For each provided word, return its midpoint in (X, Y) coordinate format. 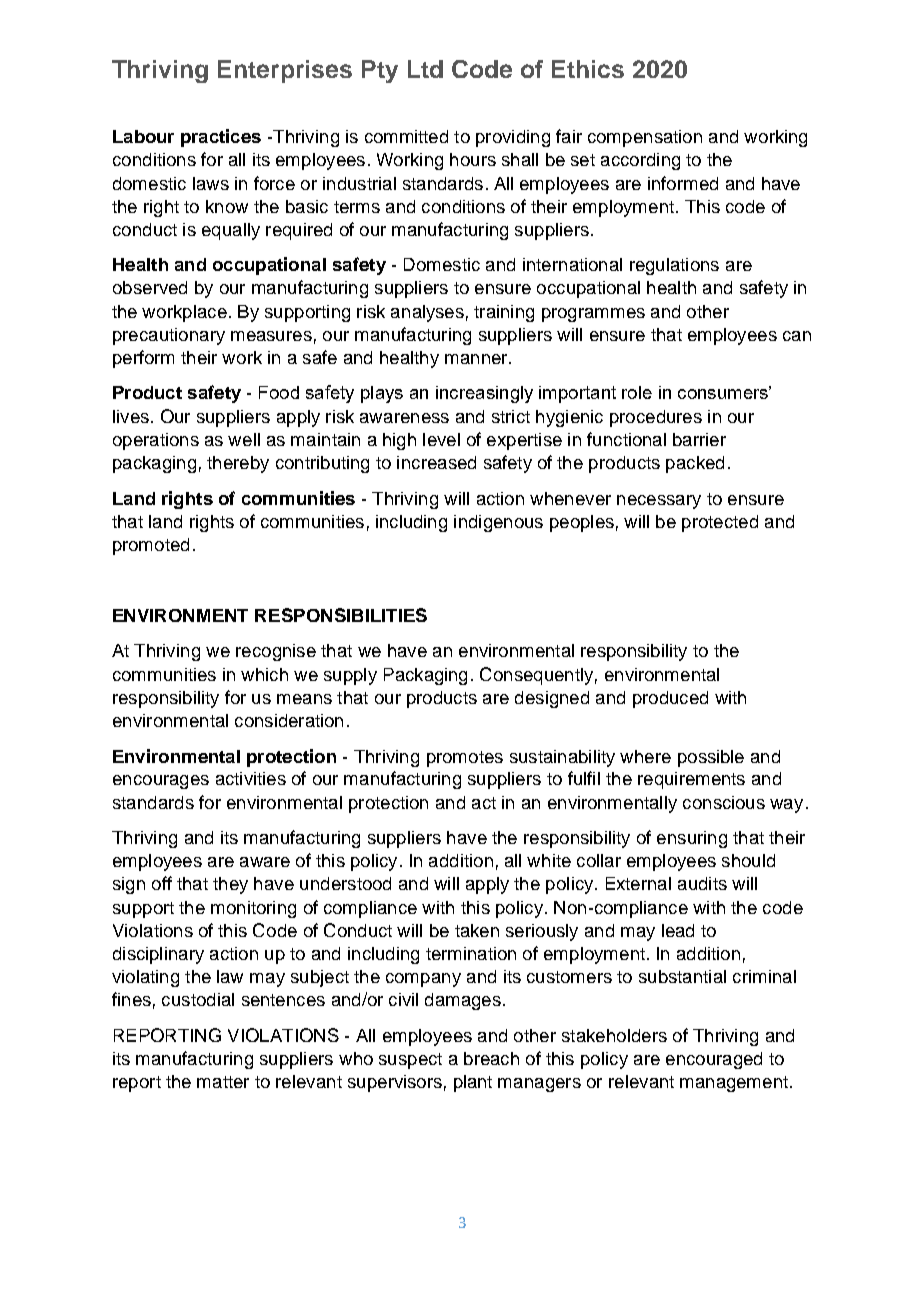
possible (711, 758)
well (244, 439)
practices (221, 138)
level (441, 439)
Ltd (425, 69)
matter (223, 1082)
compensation (645, 138)
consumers (724, 393)
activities (251, 778)
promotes (465, 759)
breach (491, 1058)
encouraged (714, 1060)
